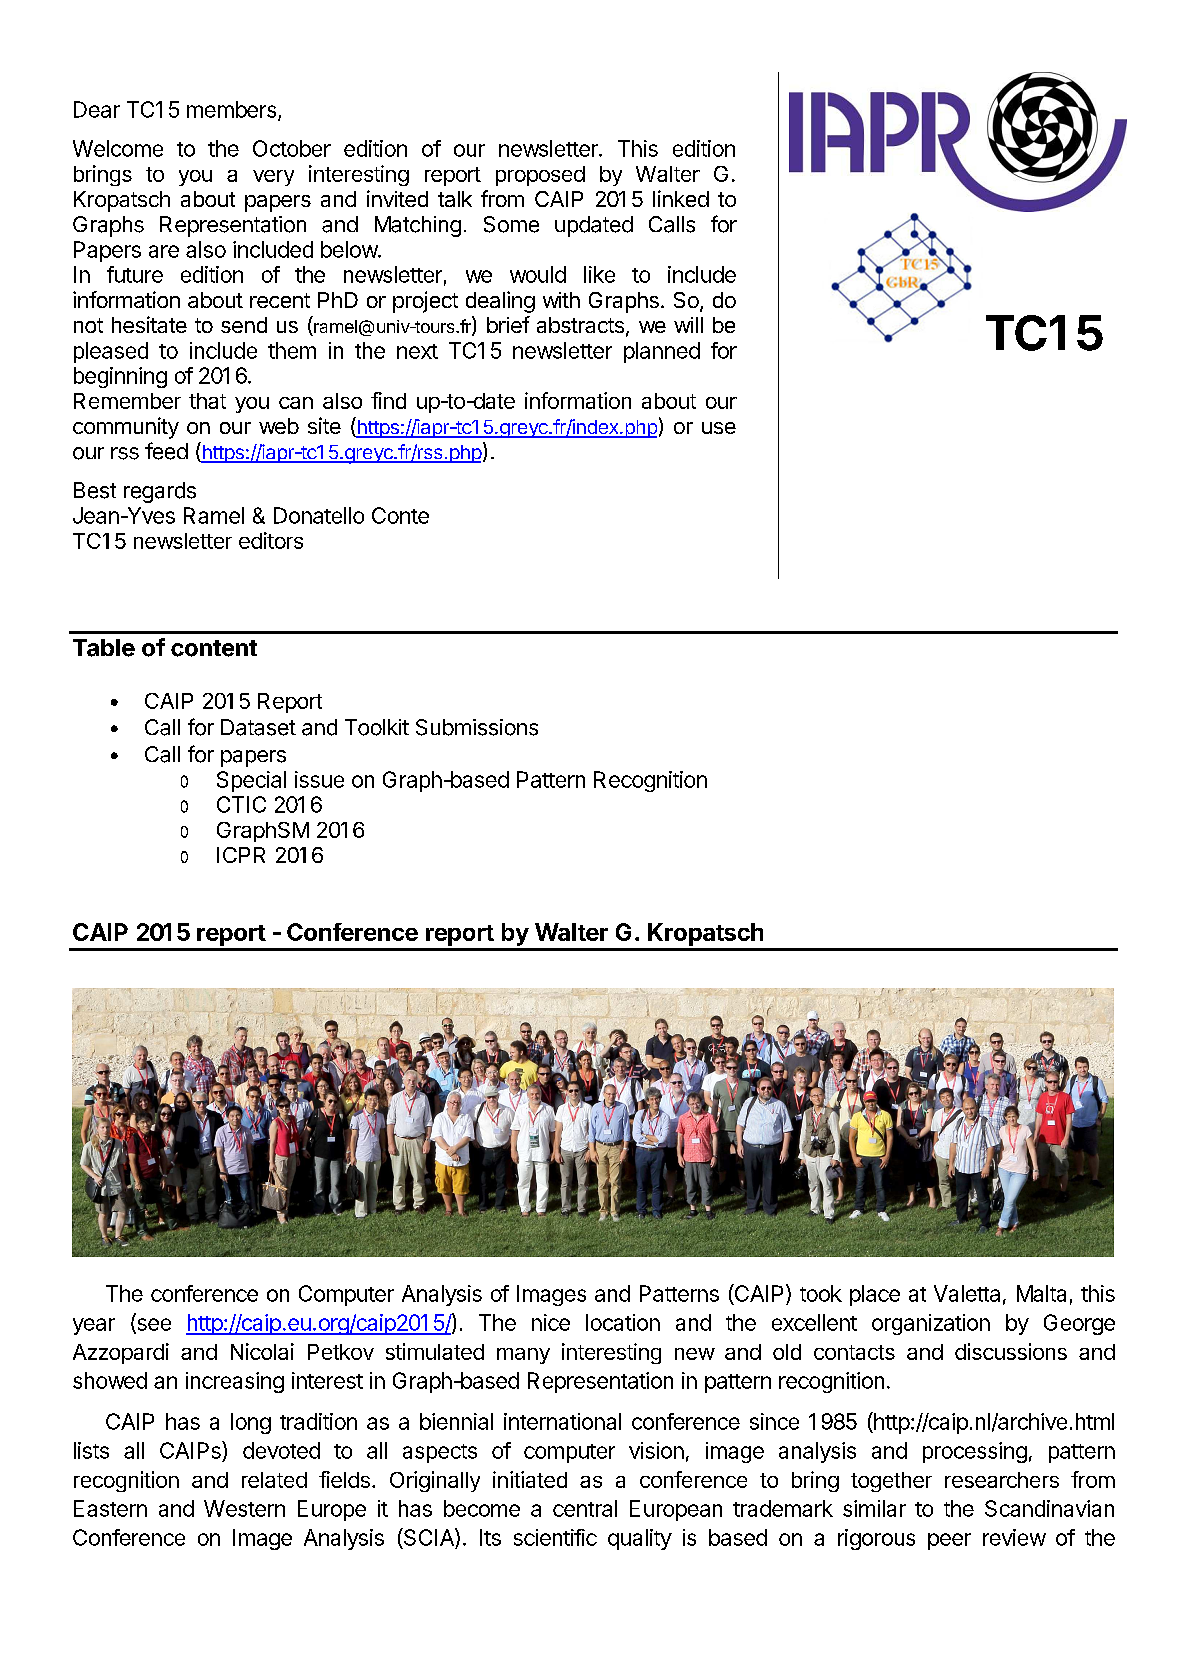 This document has width=1186, height=1679. Describe the element at coordinates (319, 779) in the document. I see `issue` at that location.
